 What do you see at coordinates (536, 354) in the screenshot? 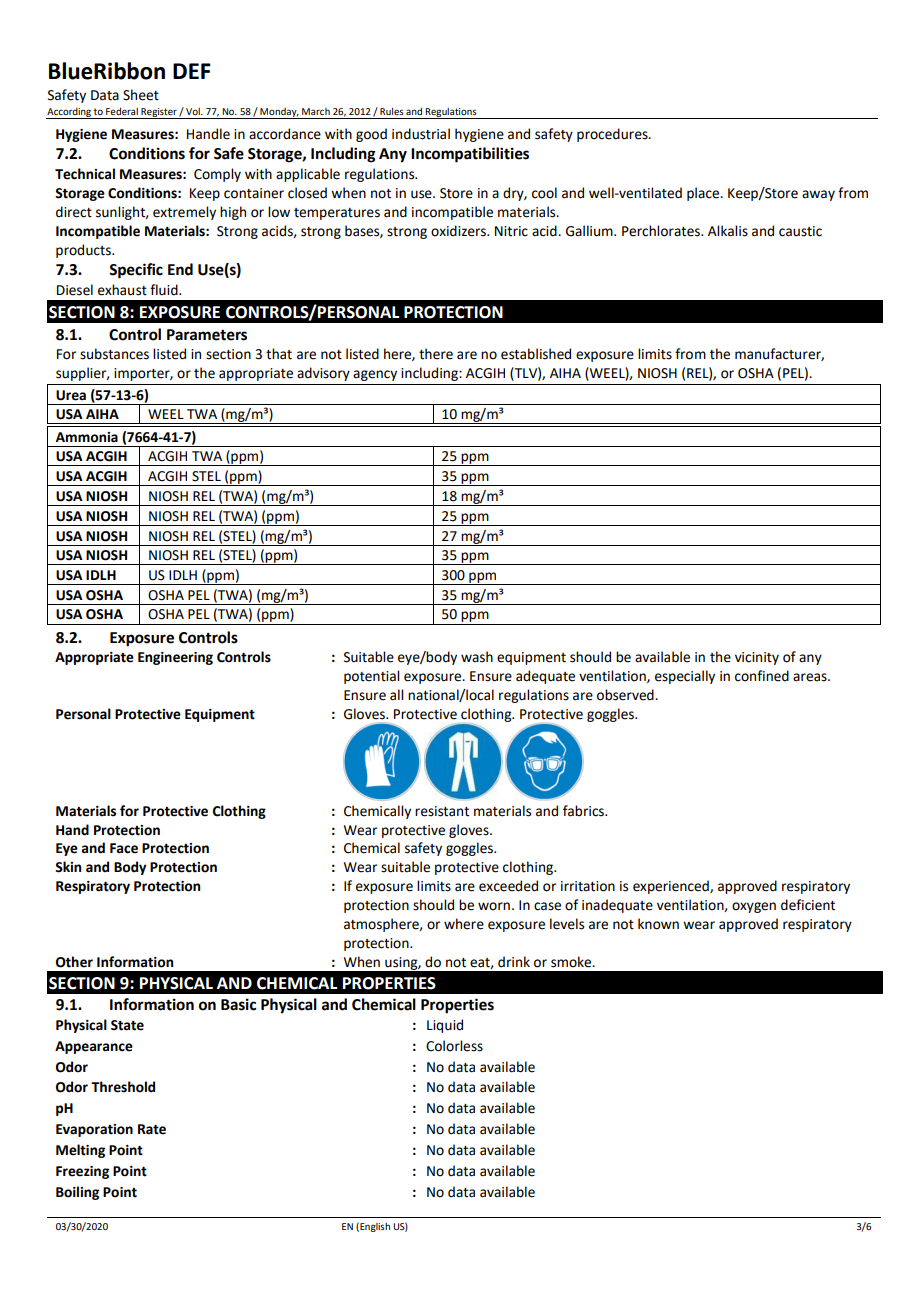
I see `established` at bounding box center [536, 354].
